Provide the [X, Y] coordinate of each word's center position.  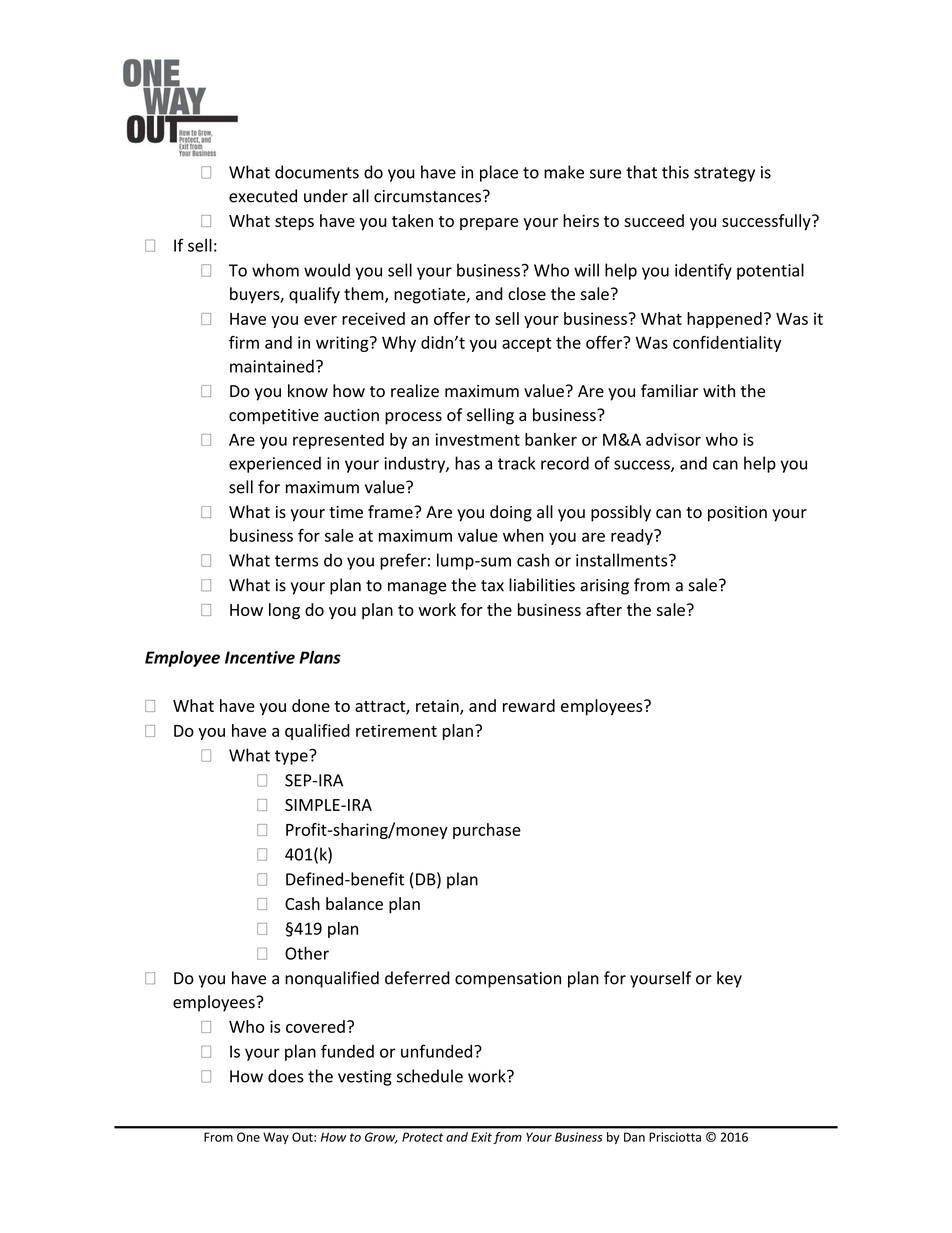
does [286, 1076]
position [737, 514]
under [326, 196]
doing [511, 513]
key [729, 979]
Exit [481, 1137]
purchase [487, 831]
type [292, 757]
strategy [724, 174]
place [499, 173]
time [346, 512]
